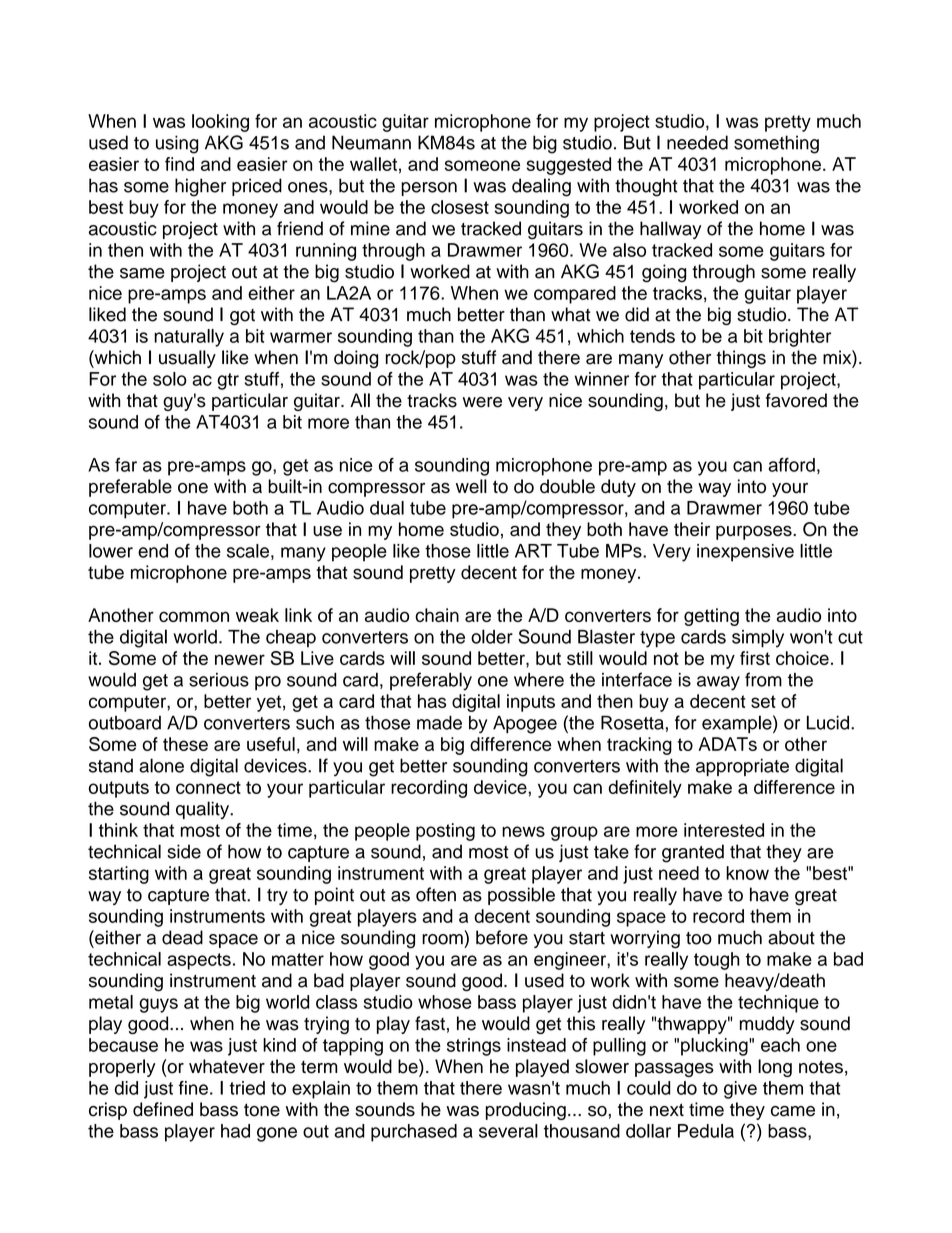  Describe the element at coordinates (646, 187) in the page. I see `thought` at that location.
